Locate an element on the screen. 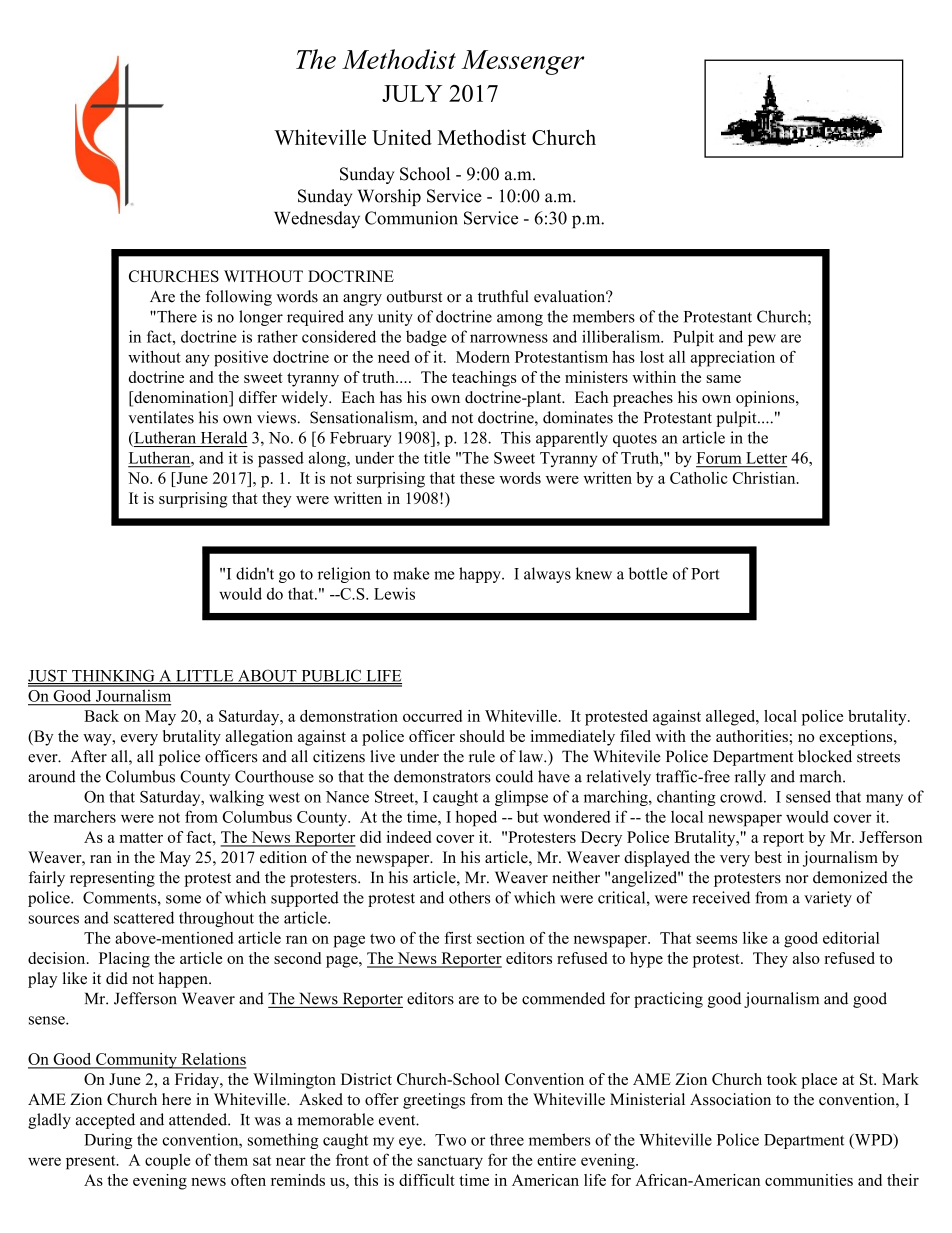 This screenshot has height=1233, width=952. title is located at coordinates (437, 458).
